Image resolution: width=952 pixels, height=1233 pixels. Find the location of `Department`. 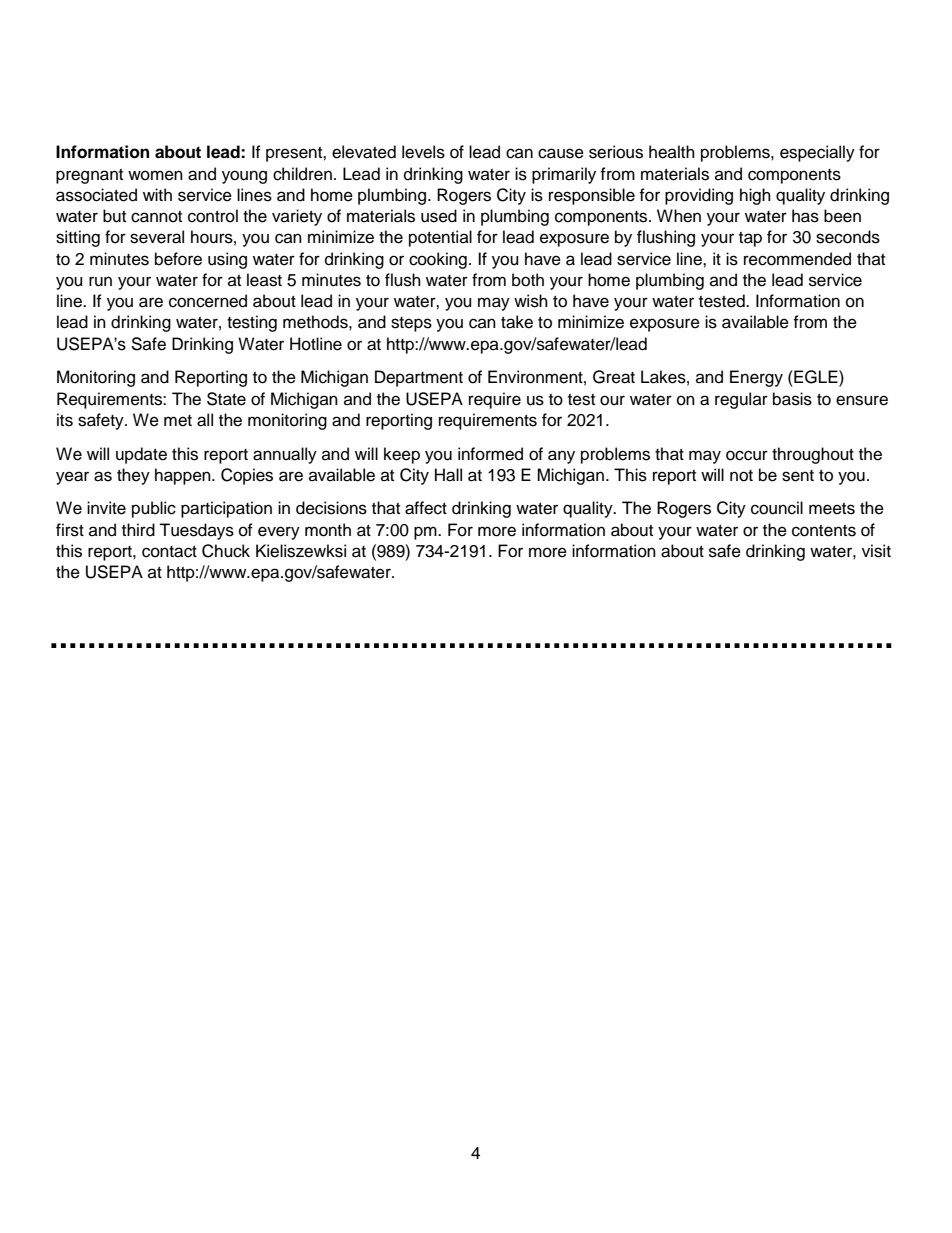

Department is located at coordinates (419, 378).
